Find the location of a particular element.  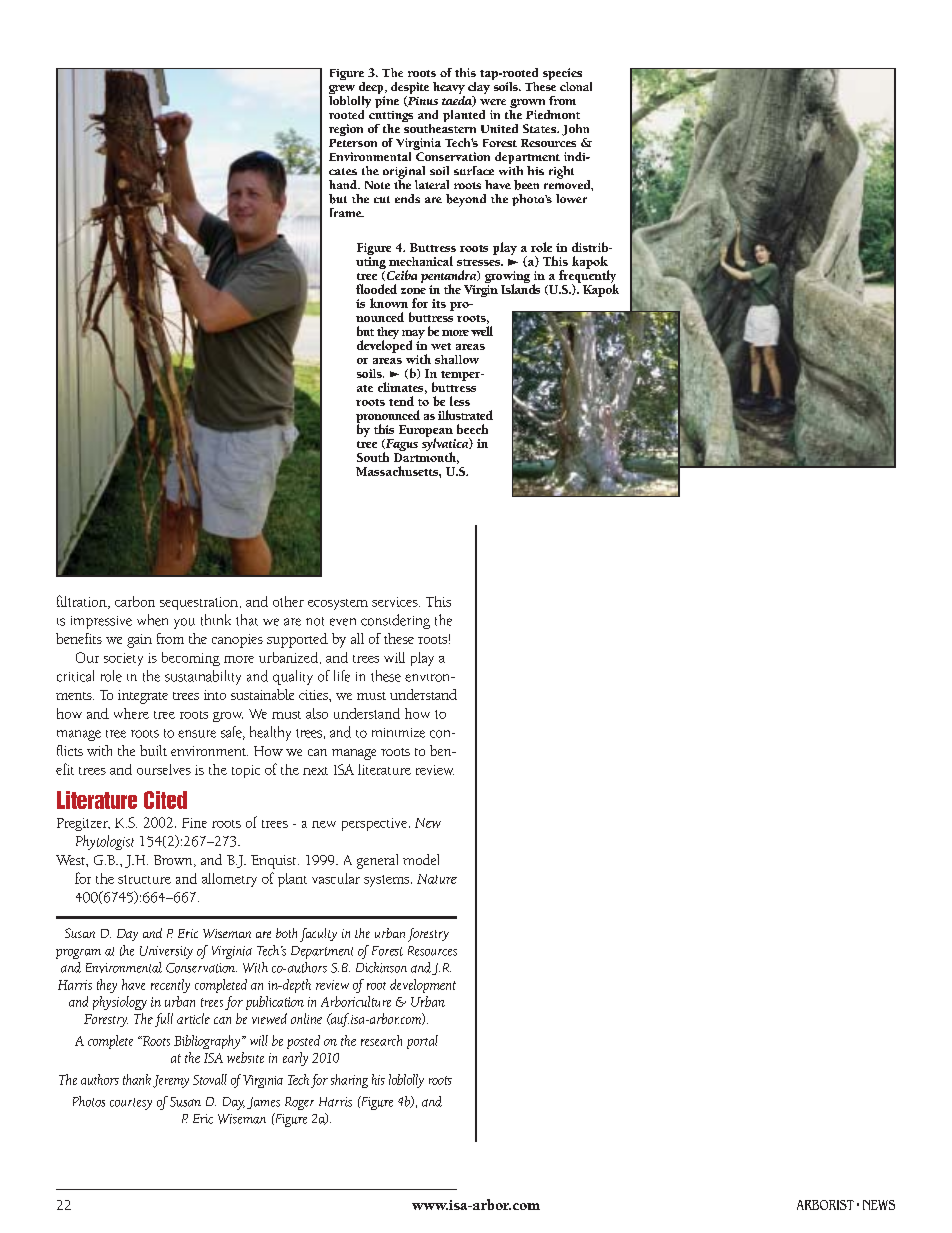

NEWS is located at coordinates (879, 1205).
